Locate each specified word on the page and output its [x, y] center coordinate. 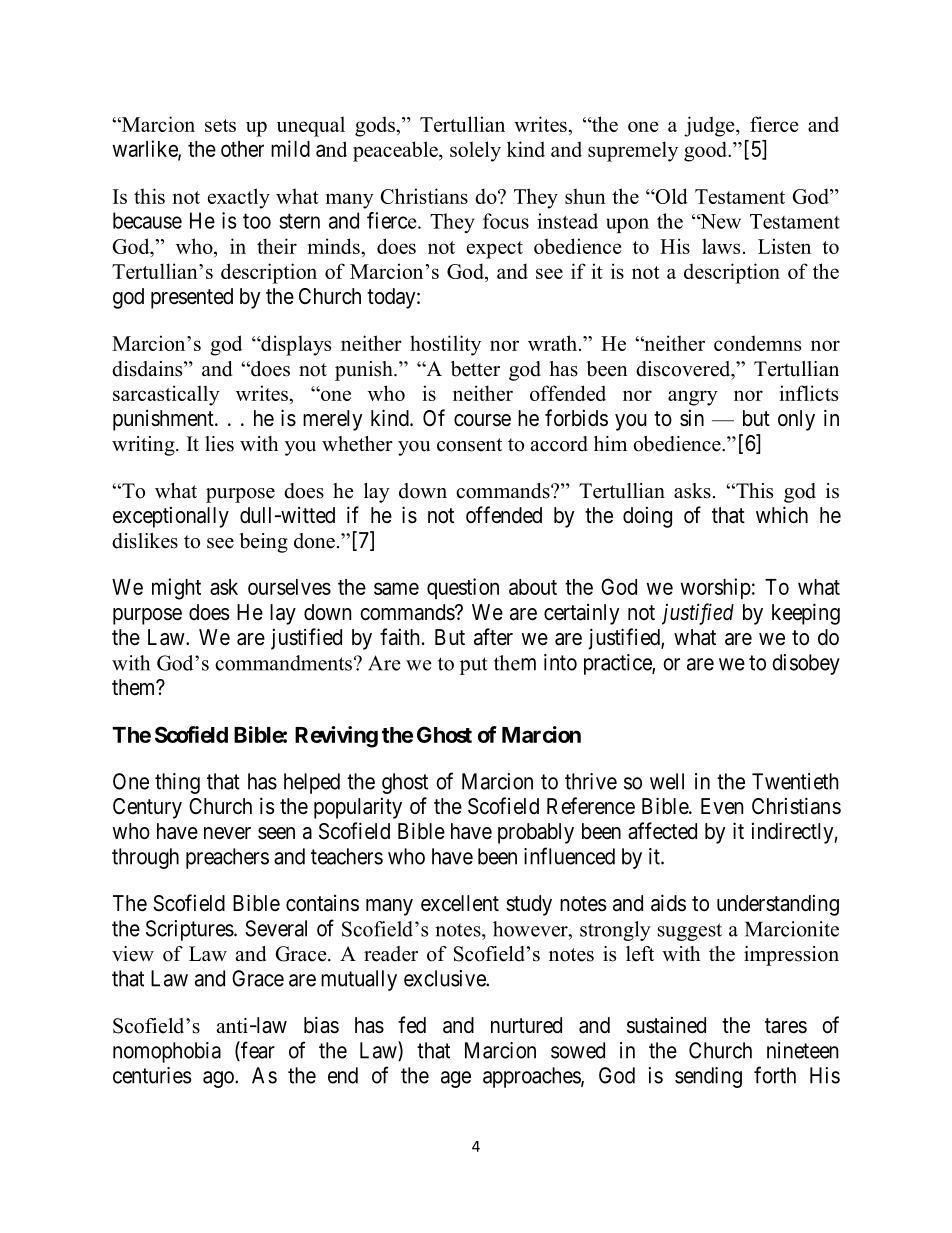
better [475, 369]
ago [219, 1079]
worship [716, 589]
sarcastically [166, 395]
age [456, 1079]
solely [475, 151]
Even [722, 806]
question [463, 588]
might [176, 589]
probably [536, 833]
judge [710, 126]
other [242, 149]
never [227, 833]
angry [693, 398]
